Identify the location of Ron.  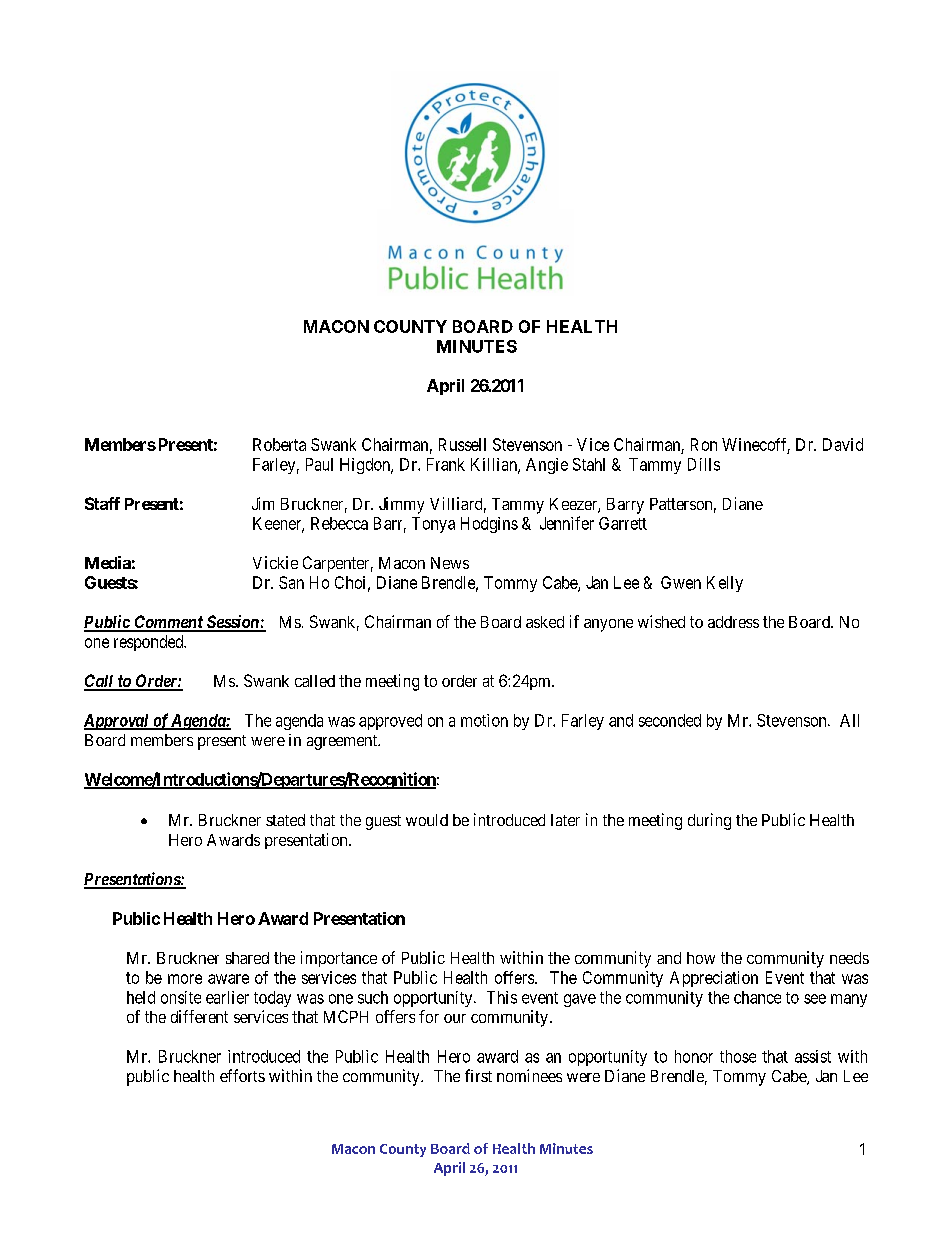
(704, 444).
